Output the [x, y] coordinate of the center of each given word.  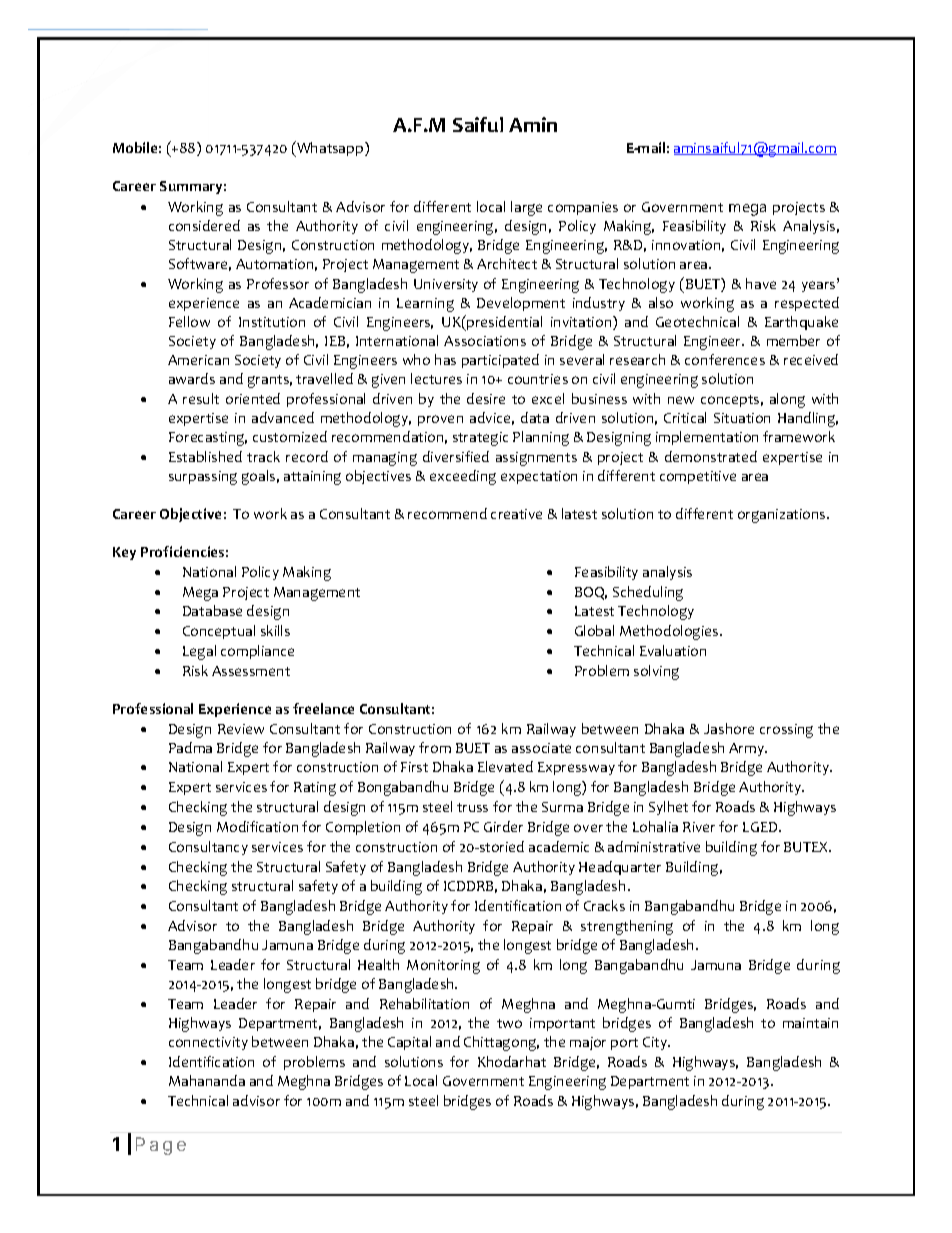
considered [204, 225]
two [509, 1023]
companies [583, 208]
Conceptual [219, 632]
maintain [810, 1023]
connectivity [208, 1043]
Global [594, 630]
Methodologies [670, 632]
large [526, 208]
